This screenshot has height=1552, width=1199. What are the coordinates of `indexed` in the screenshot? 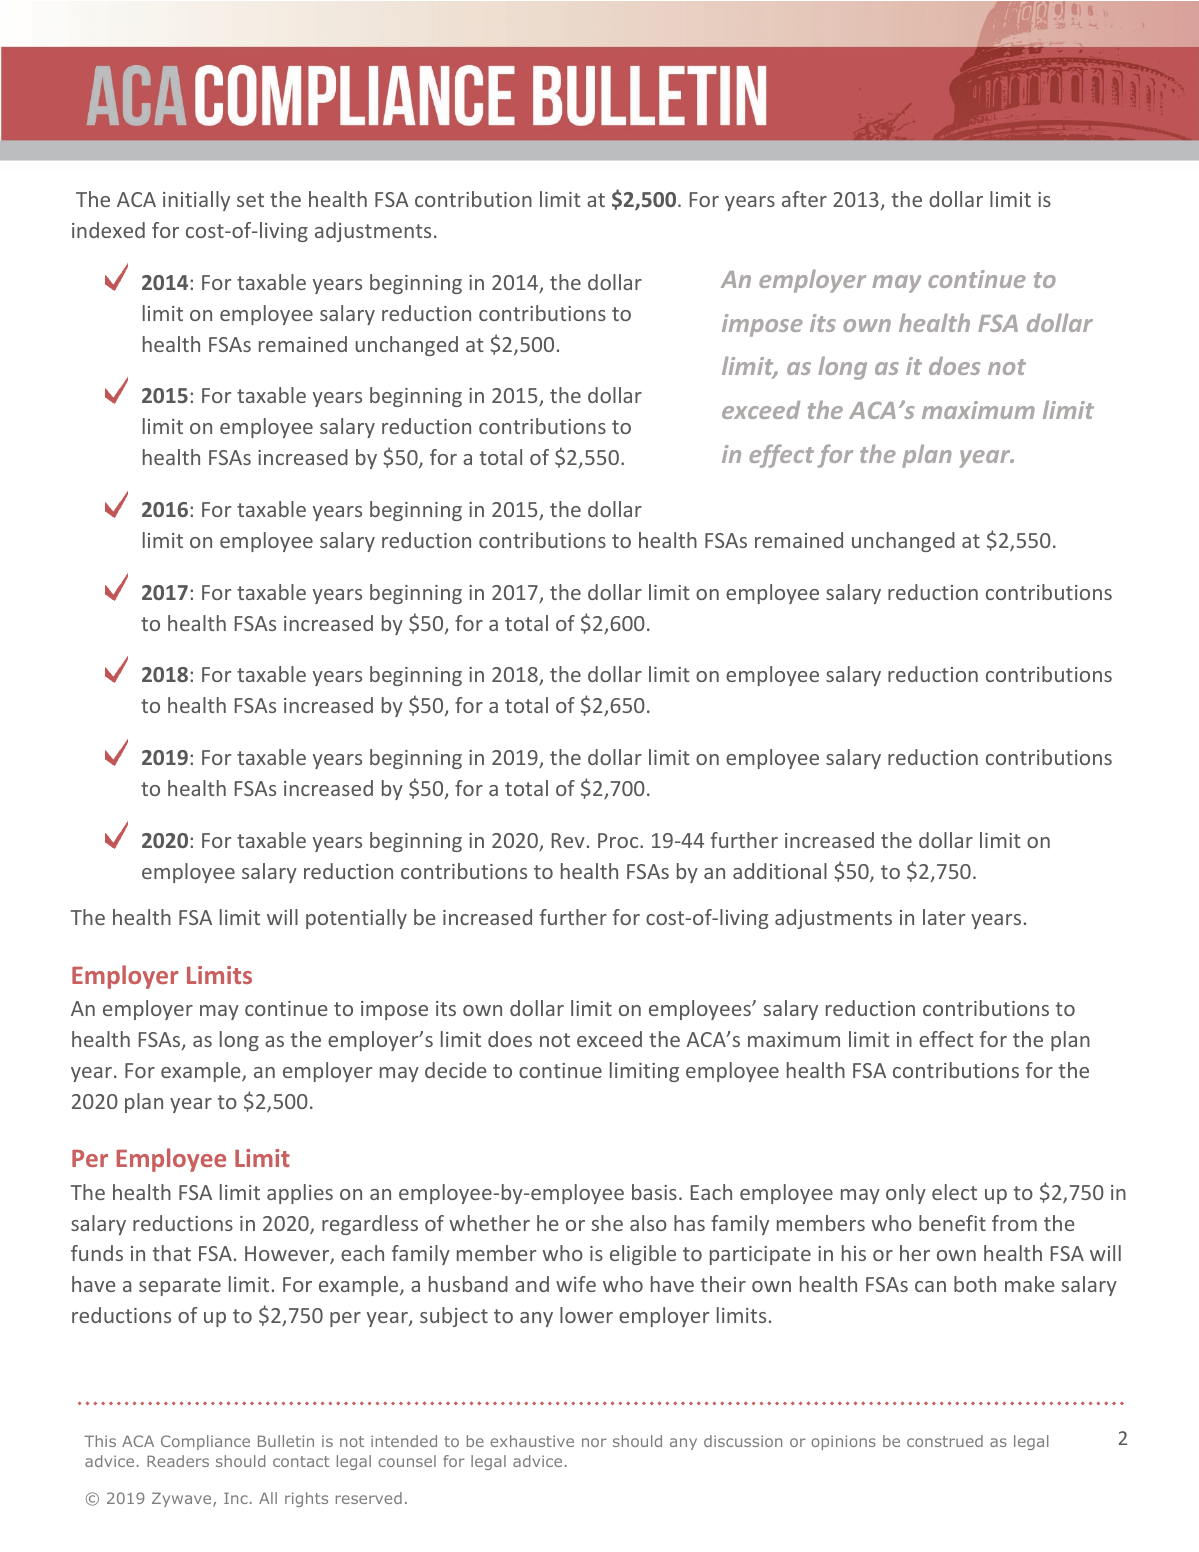 It's located at (108, 230).
